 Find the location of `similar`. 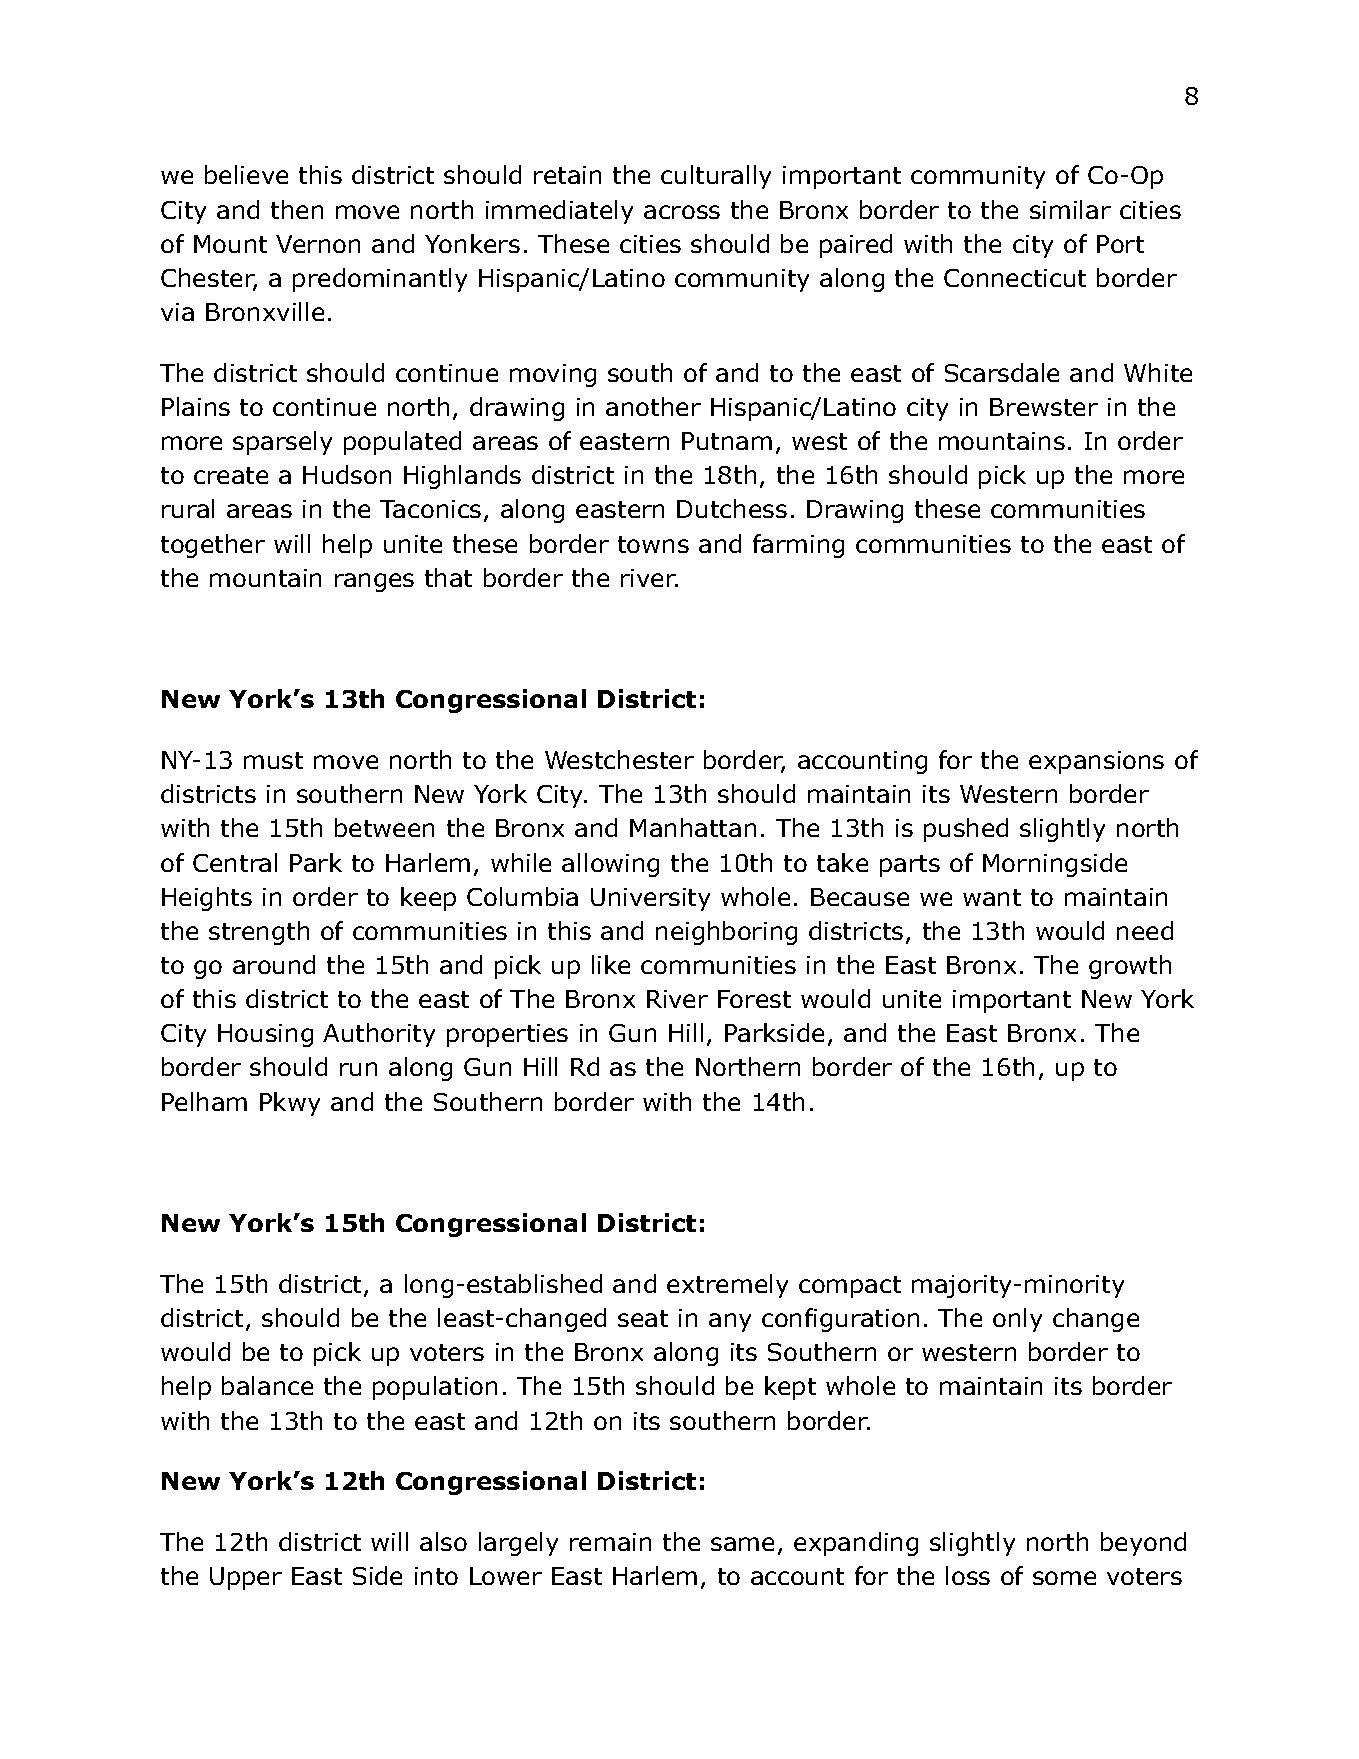

similar is located at coordinates (1070, 209).
